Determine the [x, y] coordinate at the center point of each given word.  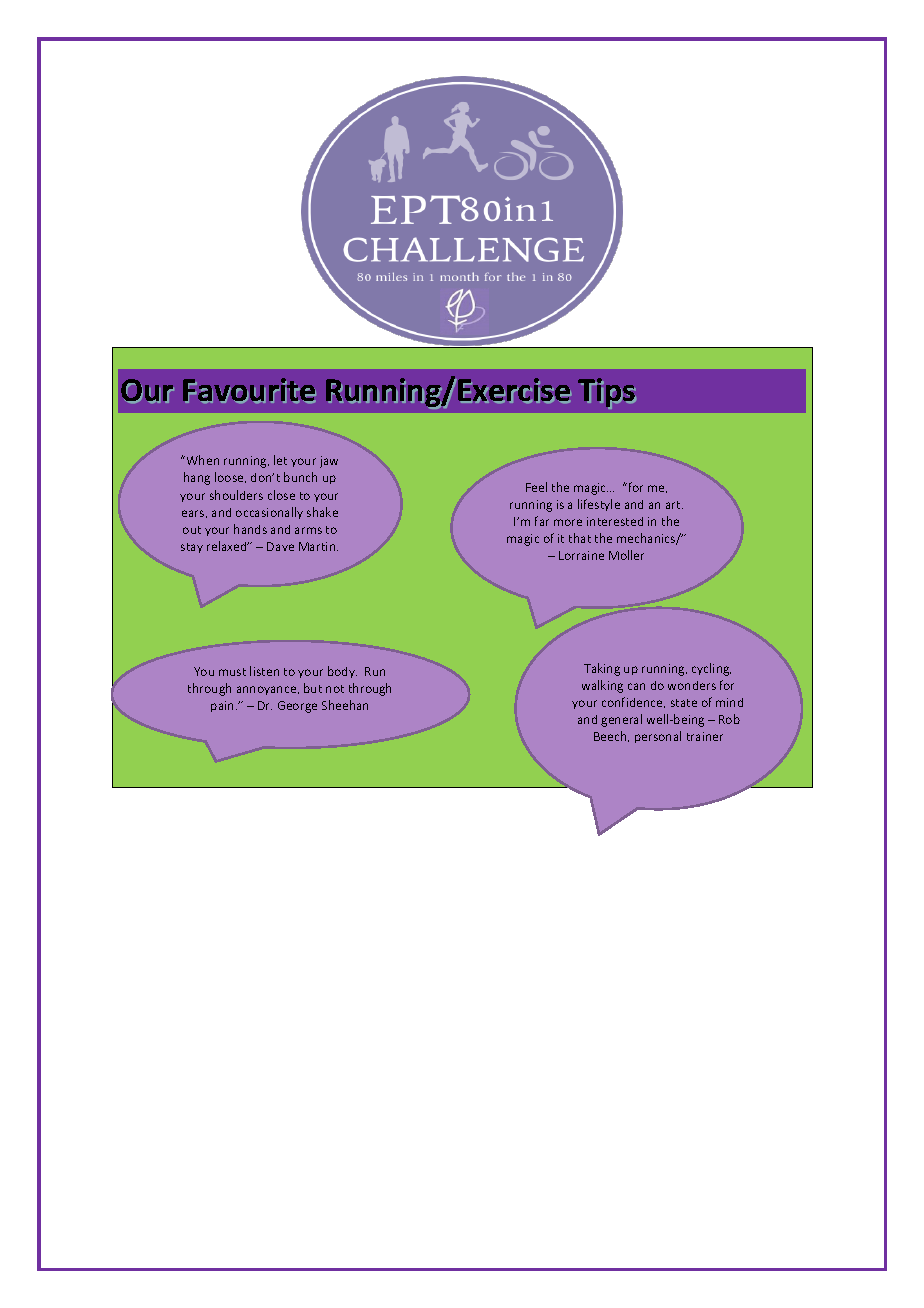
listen [264, 671]
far [542, 521]
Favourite [249, 390]
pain [222, 706]
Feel [536, 487]
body [342, 672]
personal [658, 737]
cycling [711, 669]
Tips [607, 393]
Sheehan [345, 705]
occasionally [269, 513]
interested [615, 521]
